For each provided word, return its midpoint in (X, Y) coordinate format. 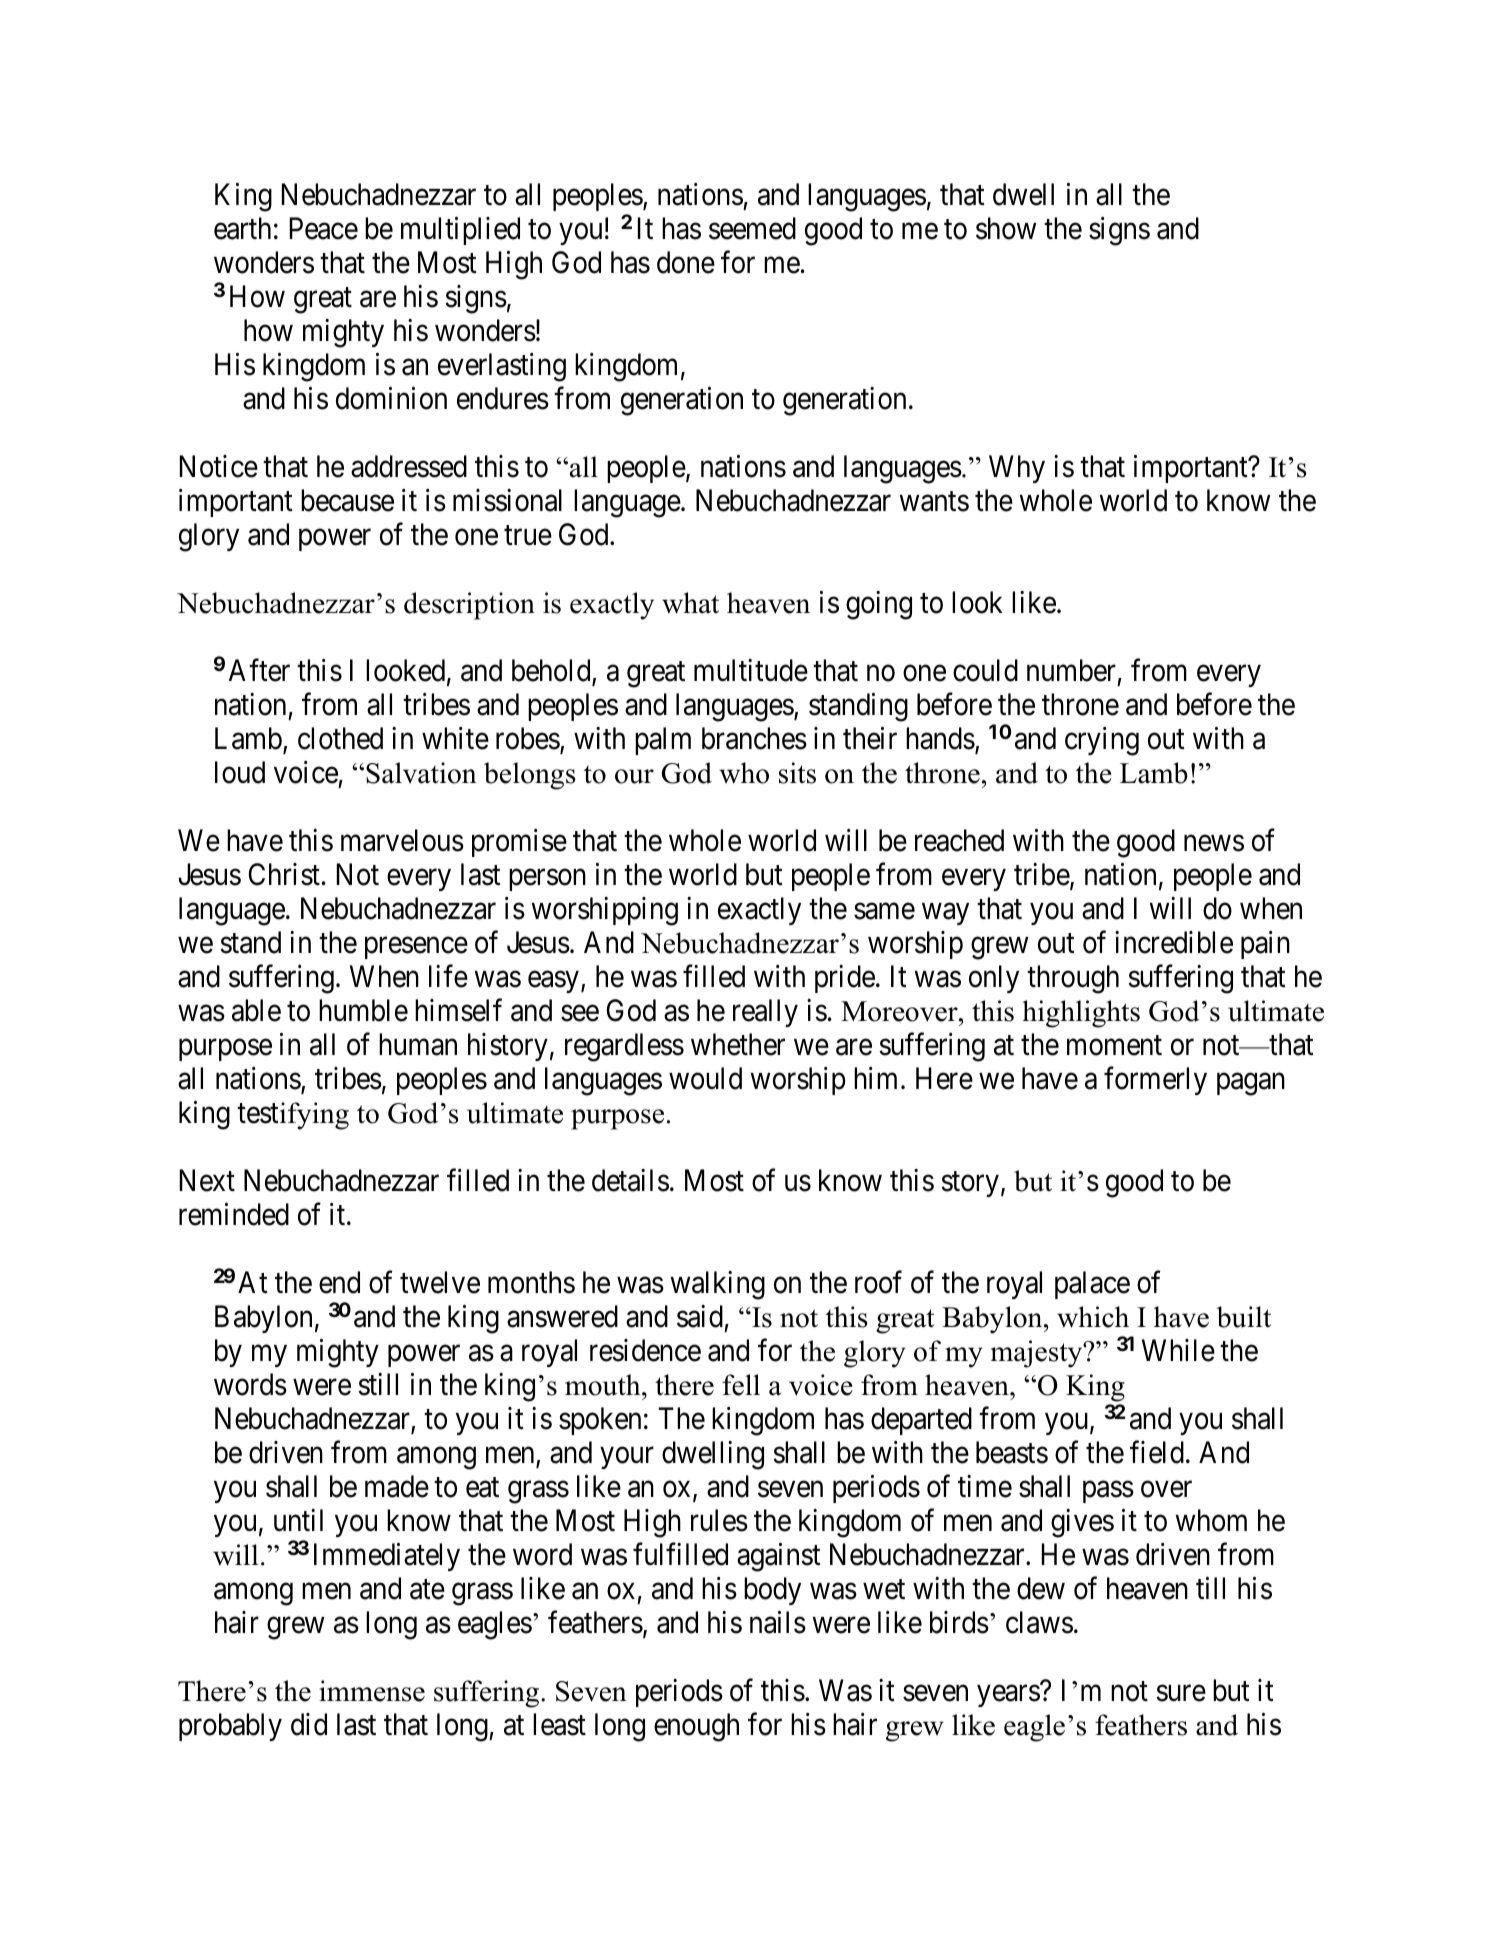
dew (1041, 1588)
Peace (324, 228)
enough (696, 1727)
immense (372, 1691)
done (686, 262)
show (1006, 228)
